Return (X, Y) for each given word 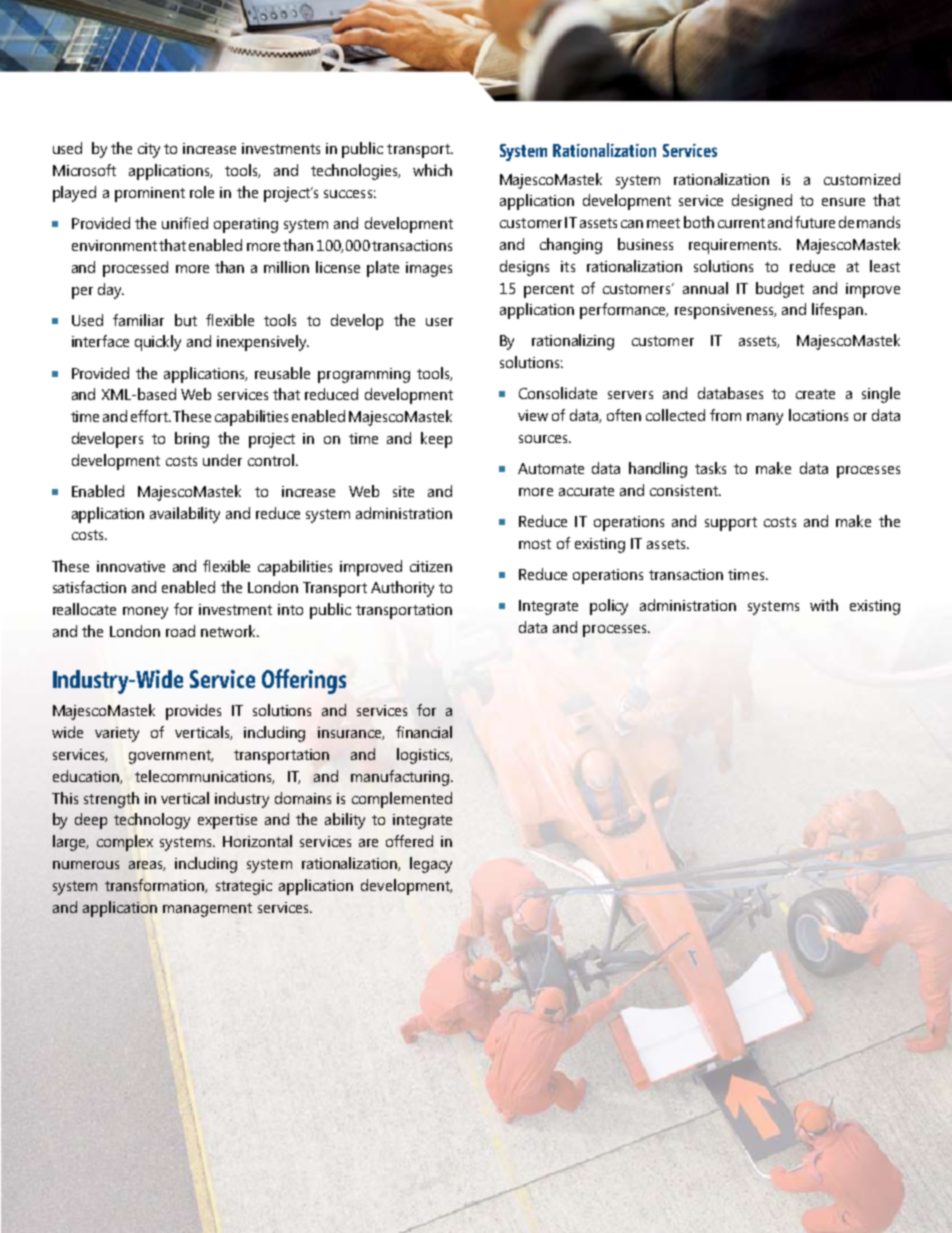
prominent (150, 194)
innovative (131, 566)
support (731, 524)
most (535, 544)
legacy (431, 865)
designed (762, 202)
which (432, 170)
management (207, 910)
